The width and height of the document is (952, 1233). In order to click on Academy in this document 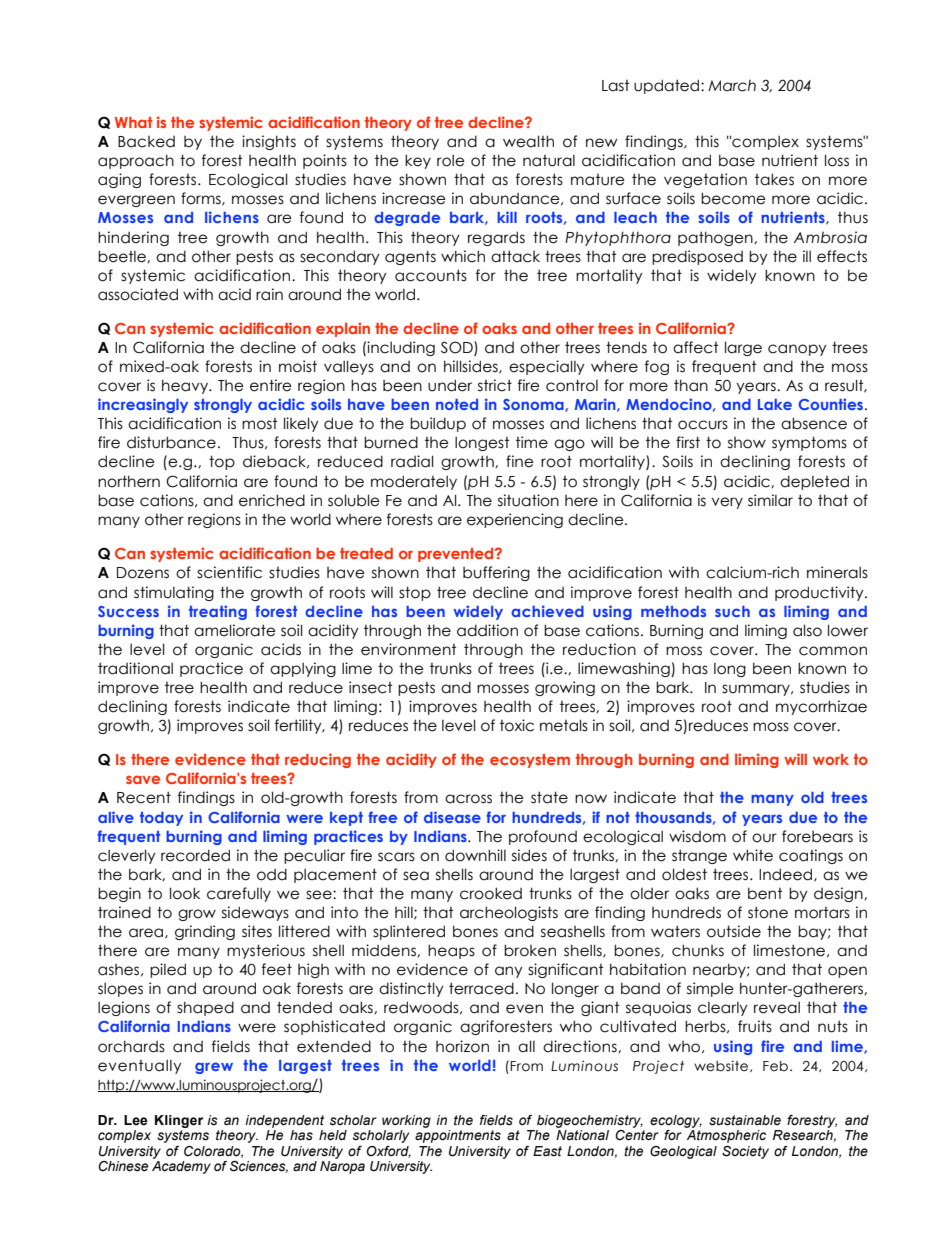, I will do `click(181, 1167)`.
